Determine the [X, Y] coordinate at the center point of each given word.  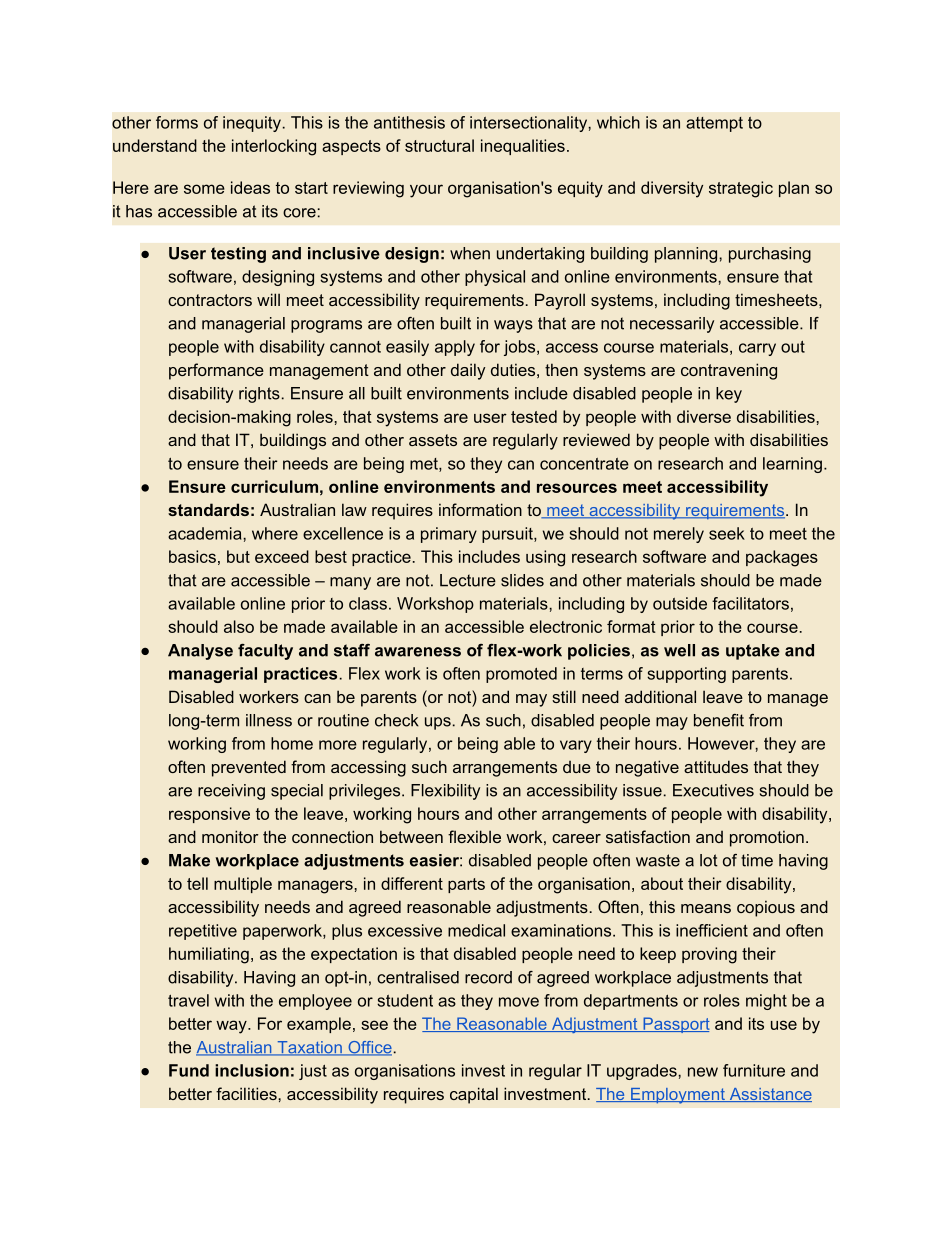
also [239, 626]
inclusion [252, 1070]
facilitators [750, 603]
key [729, 395]
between [411, 836]
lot [709, 860]
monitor [230, 836]
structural [439, 145]
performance [216, 371]
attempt [714, 124]
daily [468, 371]
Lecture [468, 580]
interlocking [274, 147]
